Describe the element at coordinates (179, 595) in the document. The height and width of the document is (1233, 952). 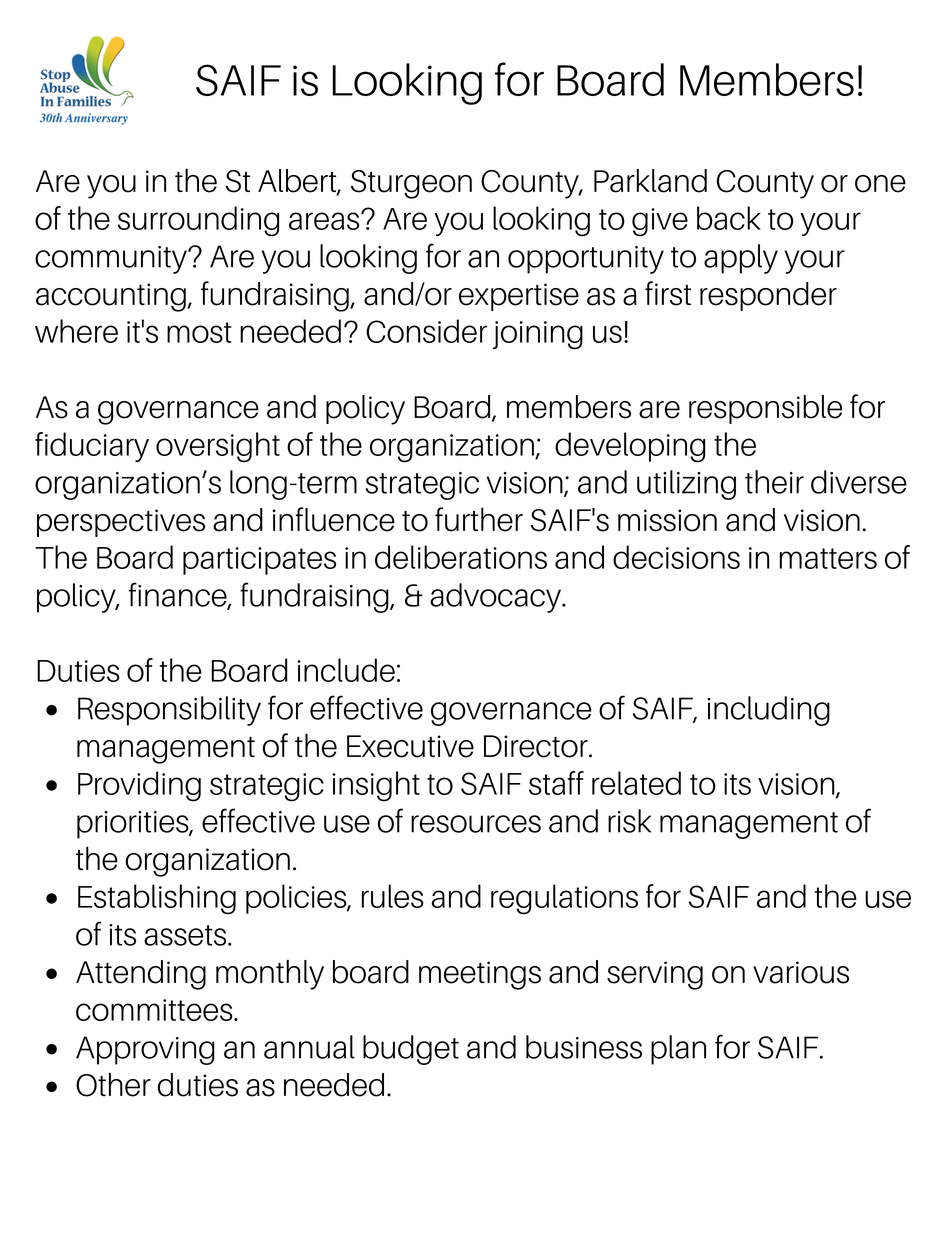
I see `finance` at that location.
